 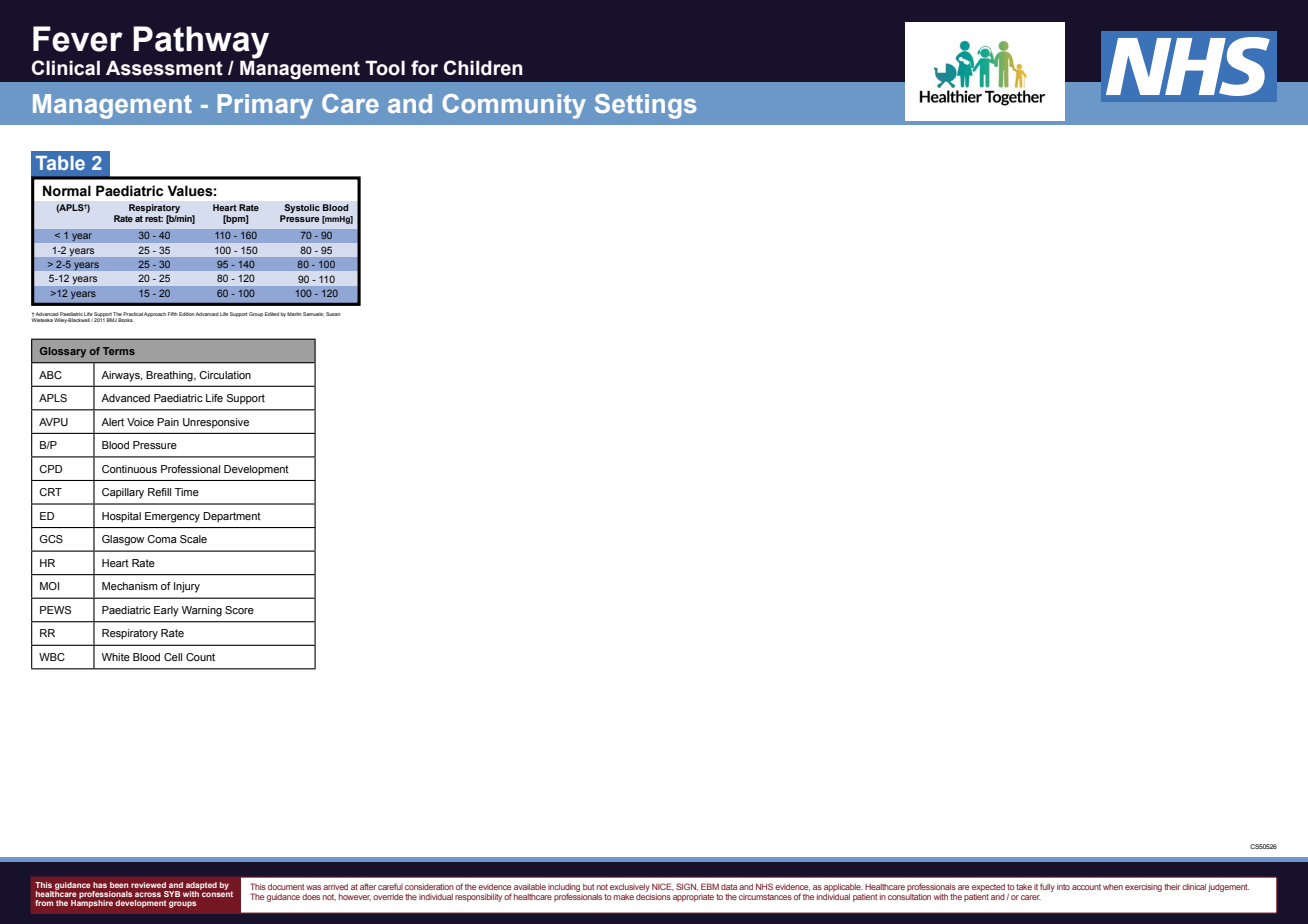 I want to click on Settings, so click(x=645, y=106).
